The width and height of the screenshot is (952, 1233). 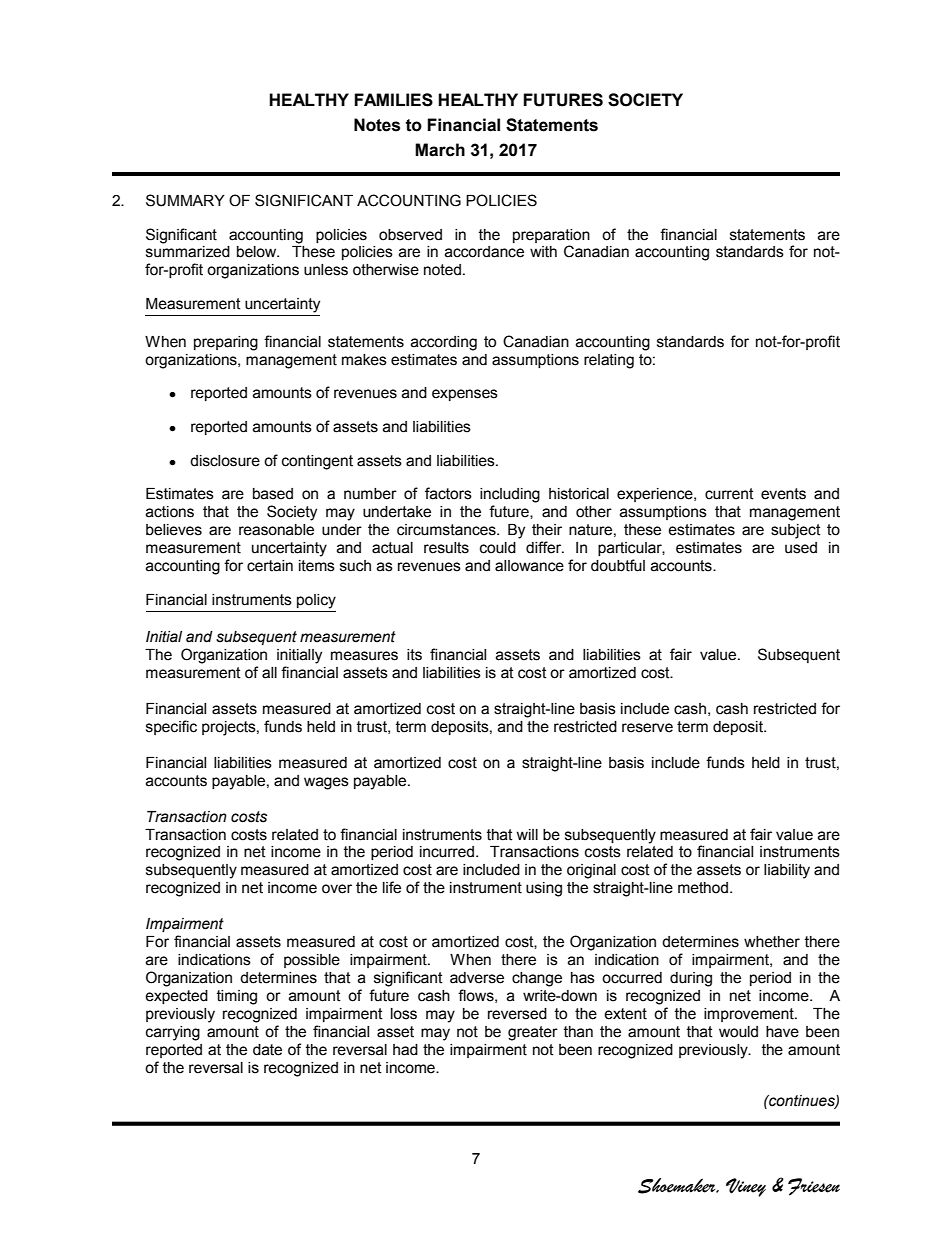 I want to click on policy, so click(x=316, y=601).
